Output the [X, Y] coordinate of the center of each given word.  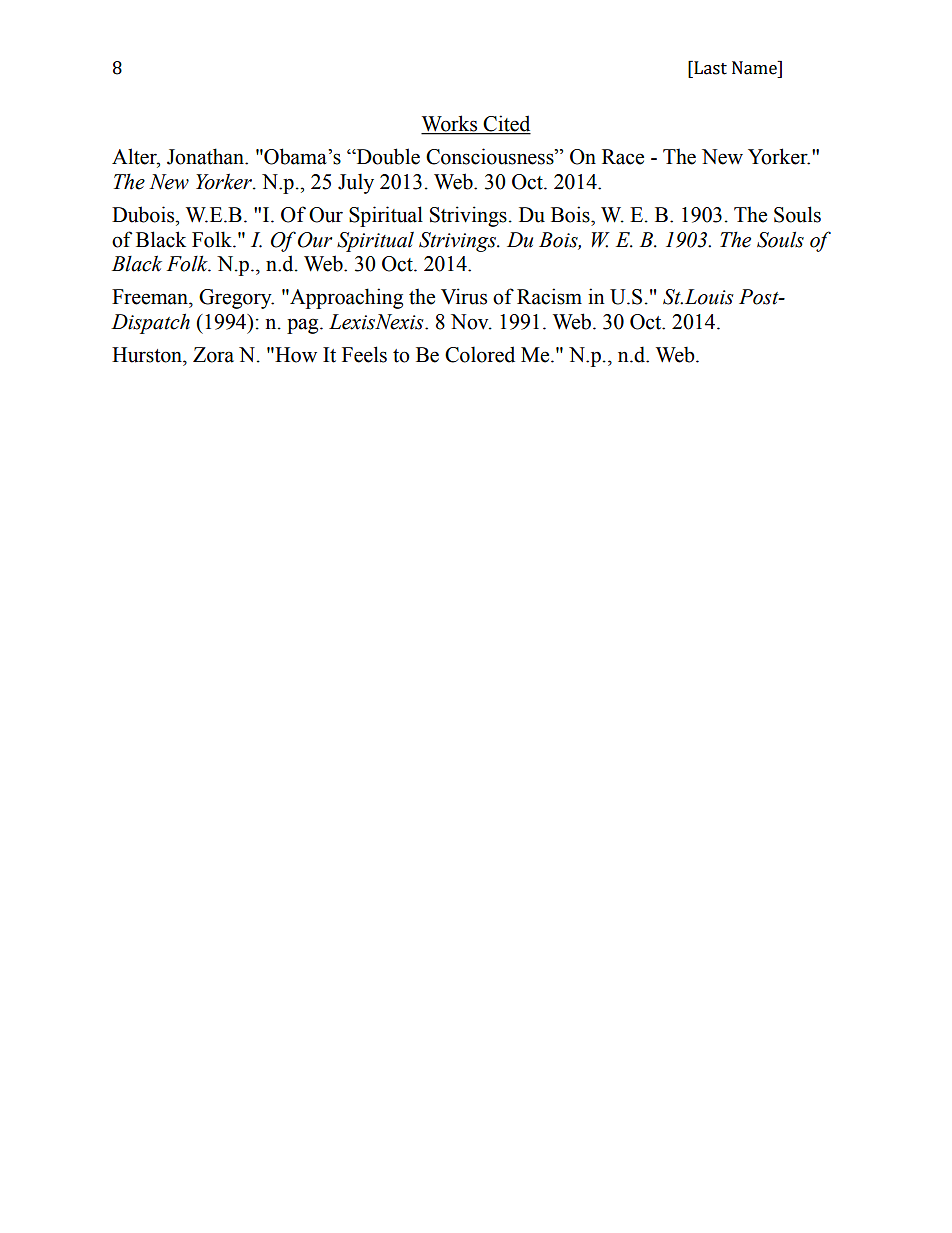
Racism [549, 296]
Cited [506, 124]
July [356, 183]
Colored [480, 354]
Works [450, 124]
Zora [213, 355]
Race [623, 157]
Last [709, 68]
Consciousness [491, 156]
